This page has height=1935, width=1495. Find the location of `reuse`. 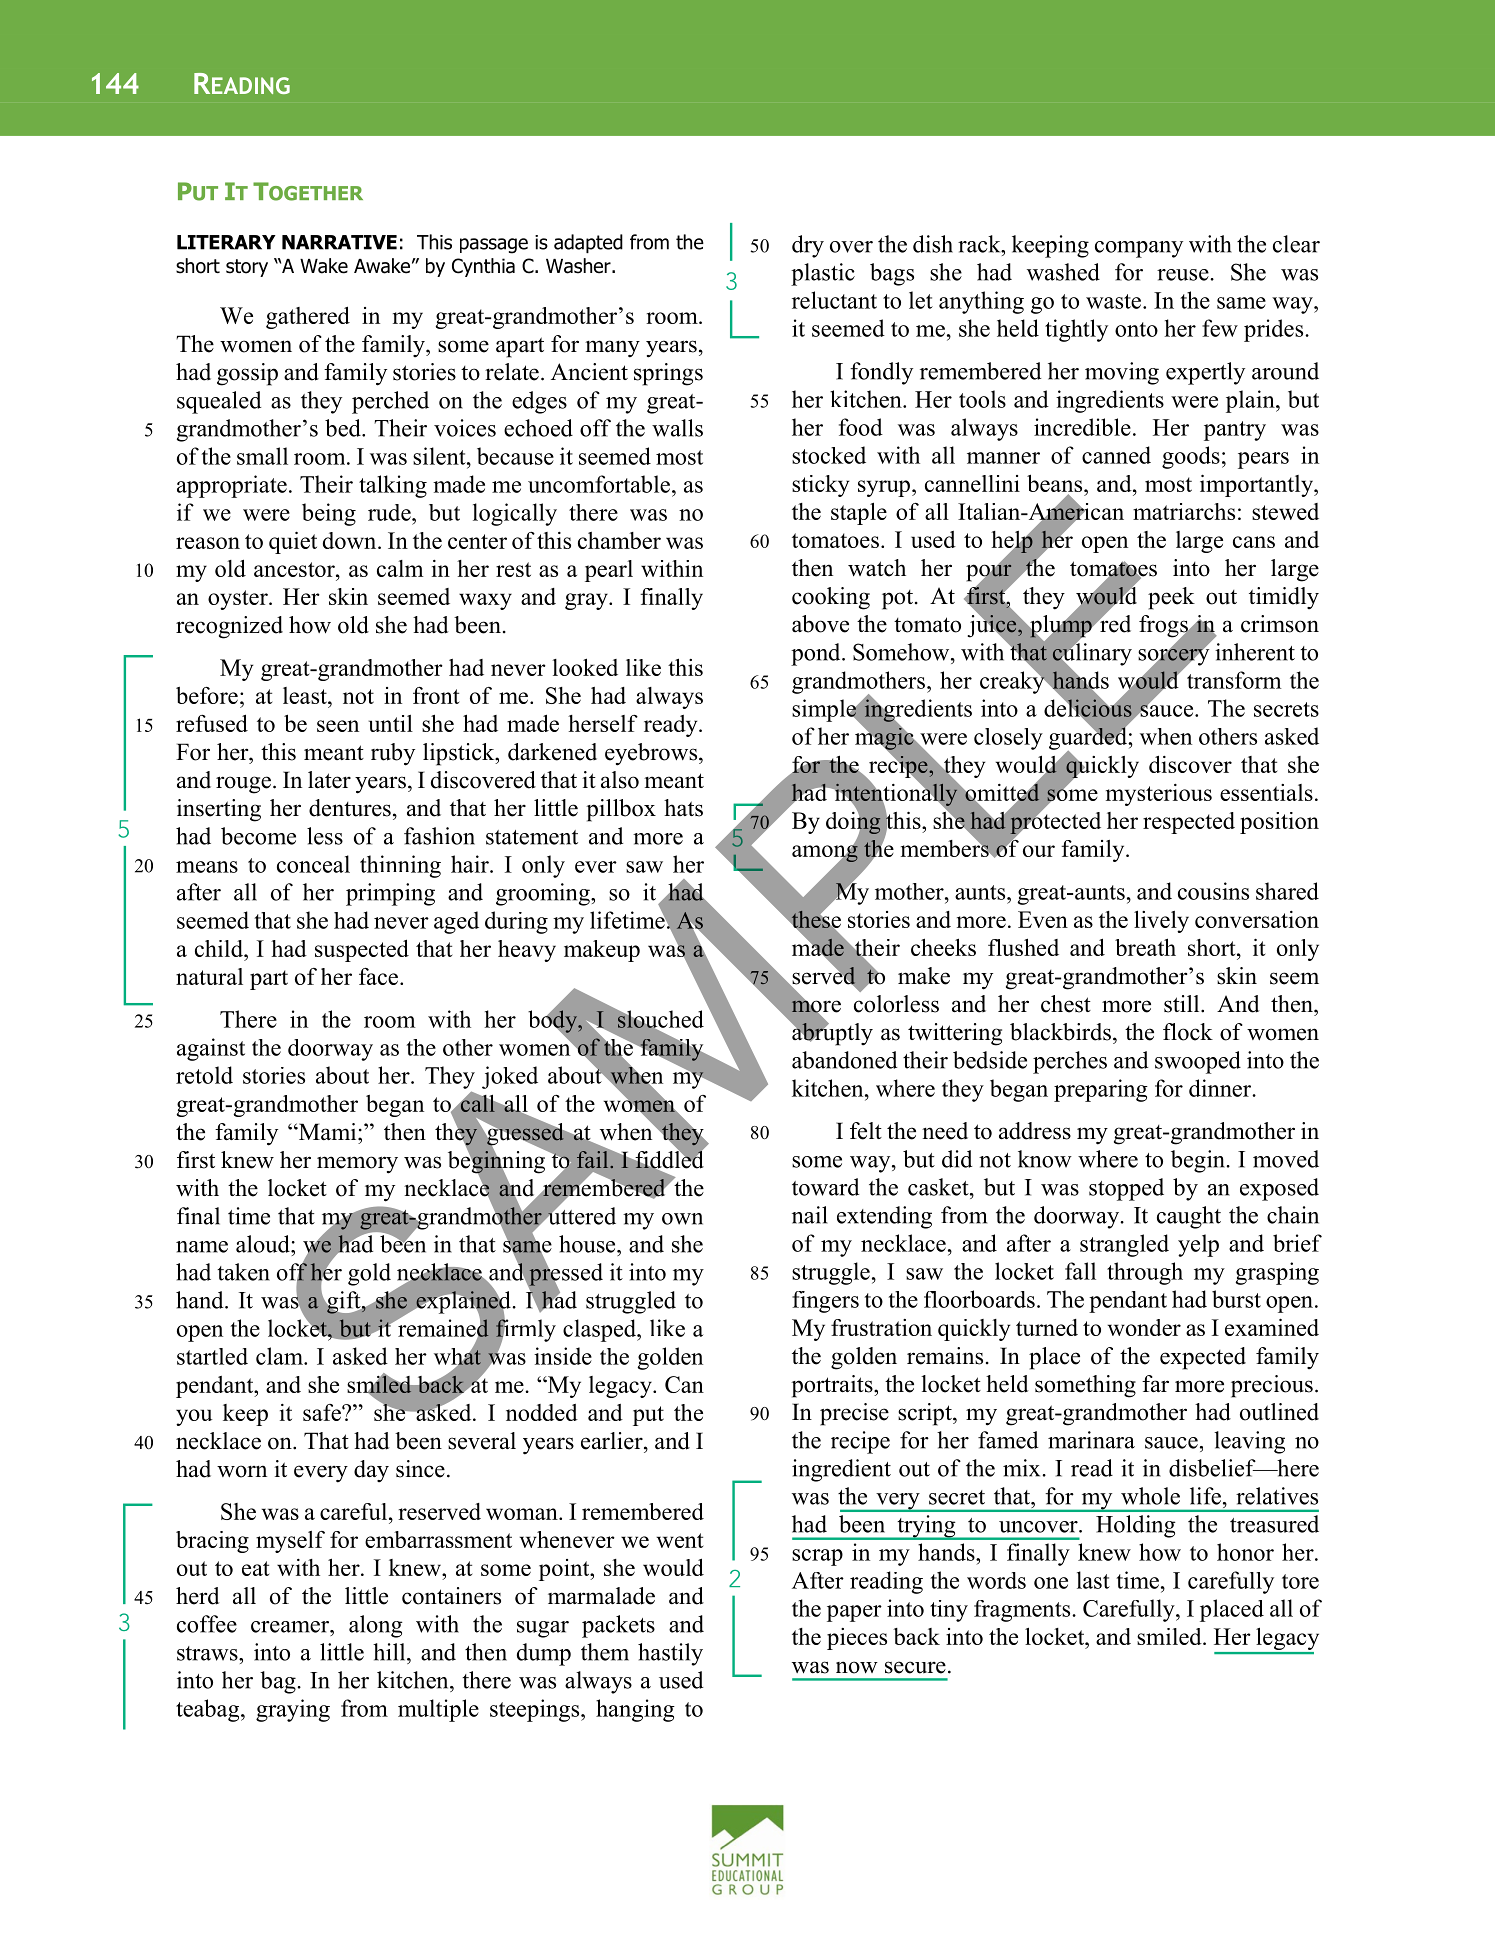

reuse is located at coordinates (1184, 275).
